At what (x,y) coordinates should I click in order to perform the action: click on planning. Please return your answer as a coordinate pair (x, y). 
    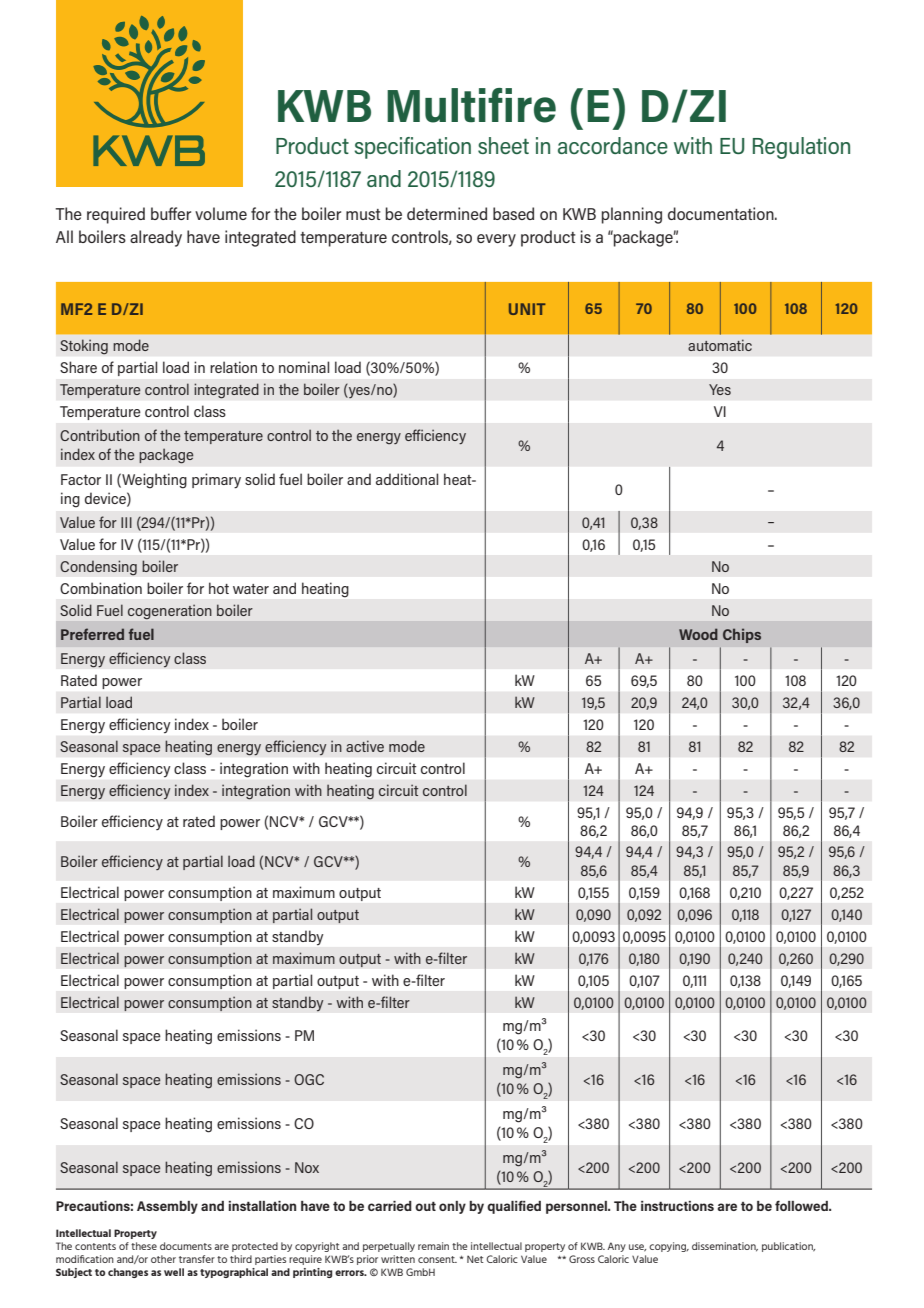
    Looking at the image, I should click on (632, 215).
